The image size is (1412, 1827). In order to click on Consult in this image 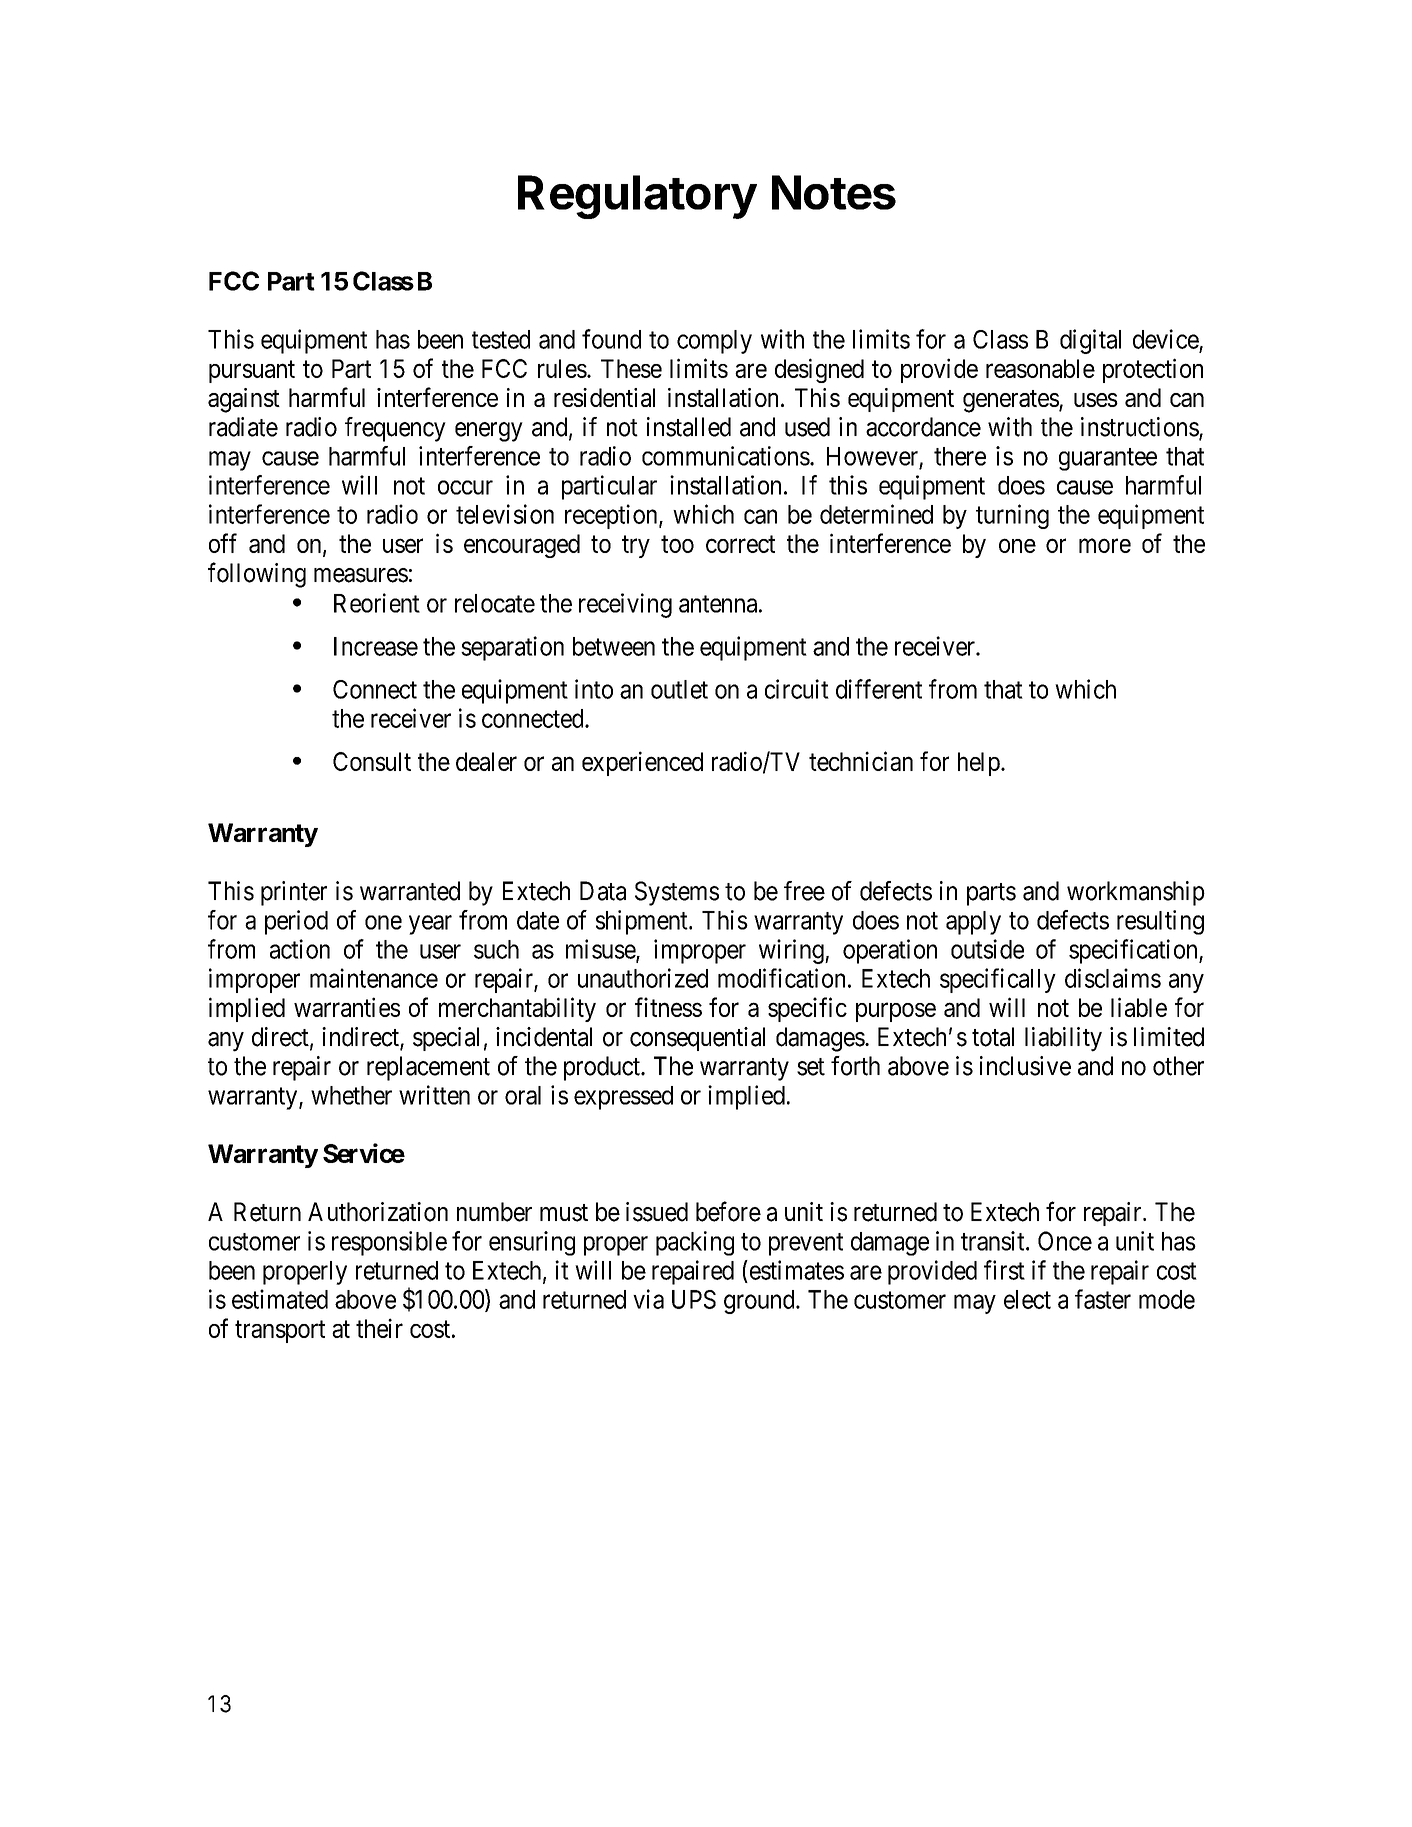, I will do `click(372, 761)`.
